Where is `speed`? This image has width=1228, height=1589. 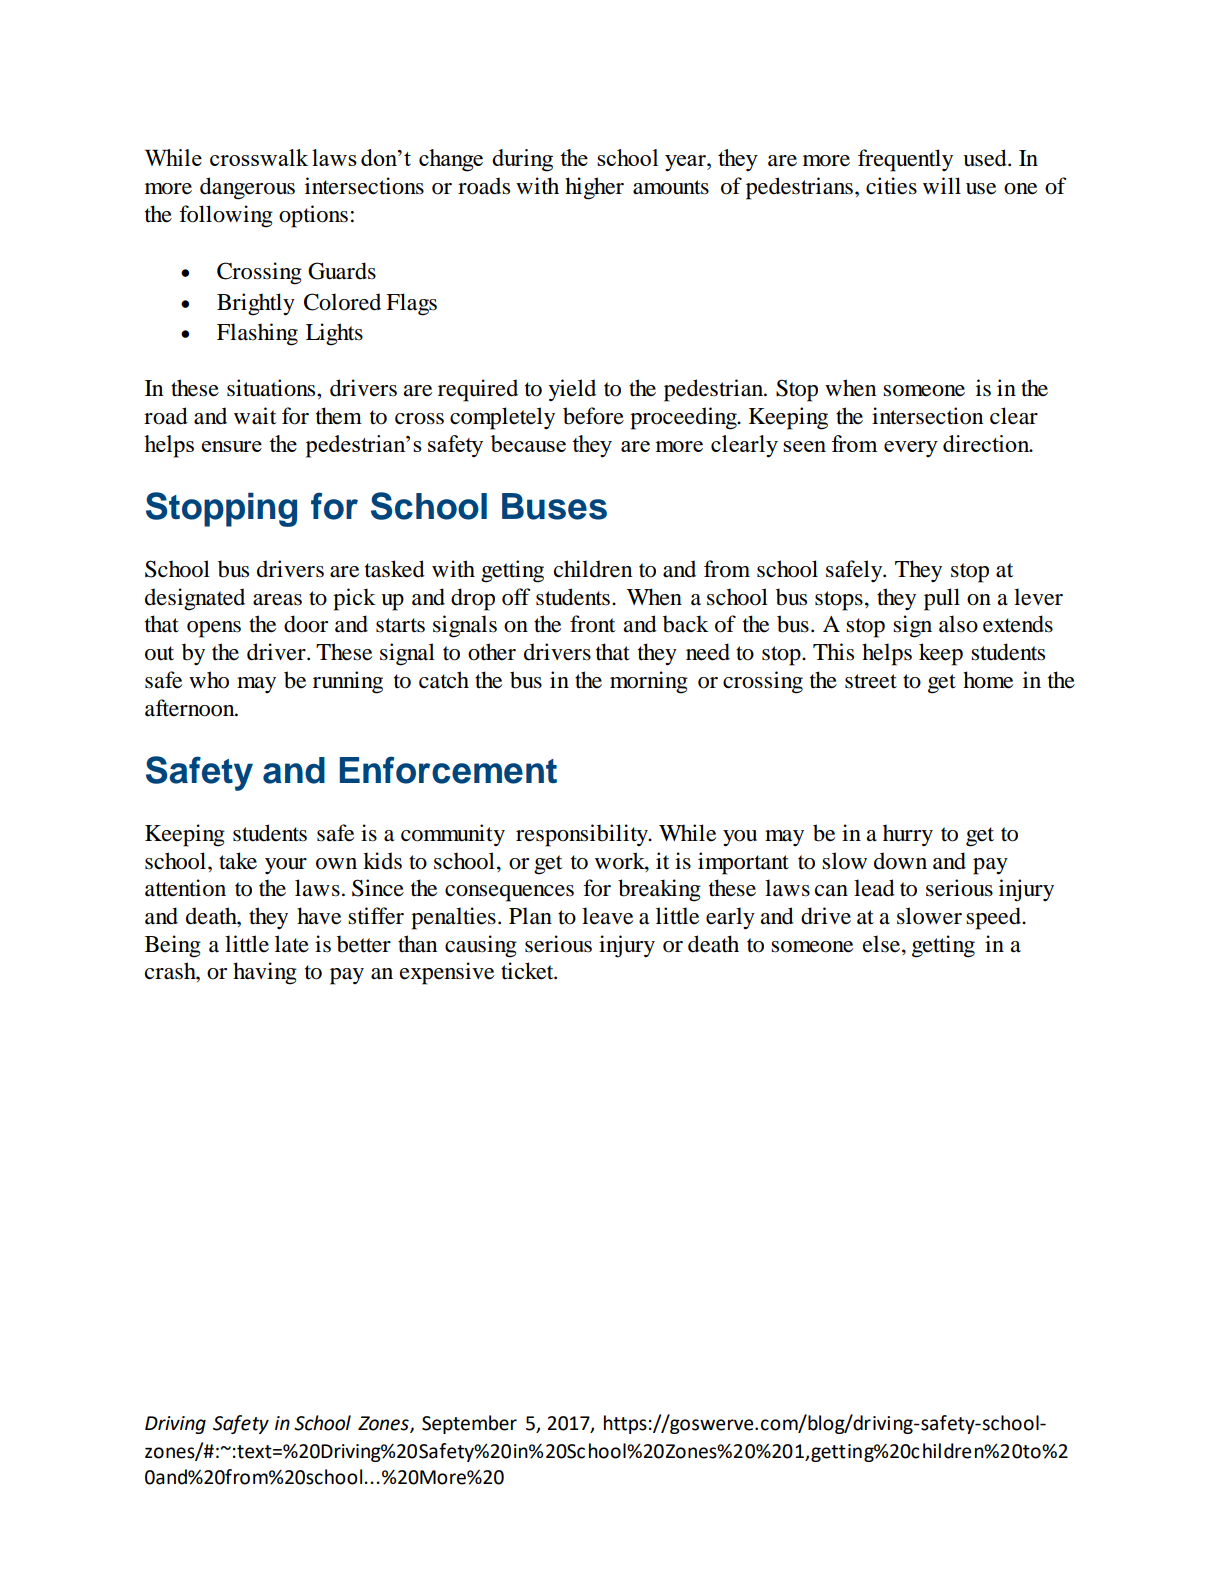
speed is located at coordinates (994, 918).
